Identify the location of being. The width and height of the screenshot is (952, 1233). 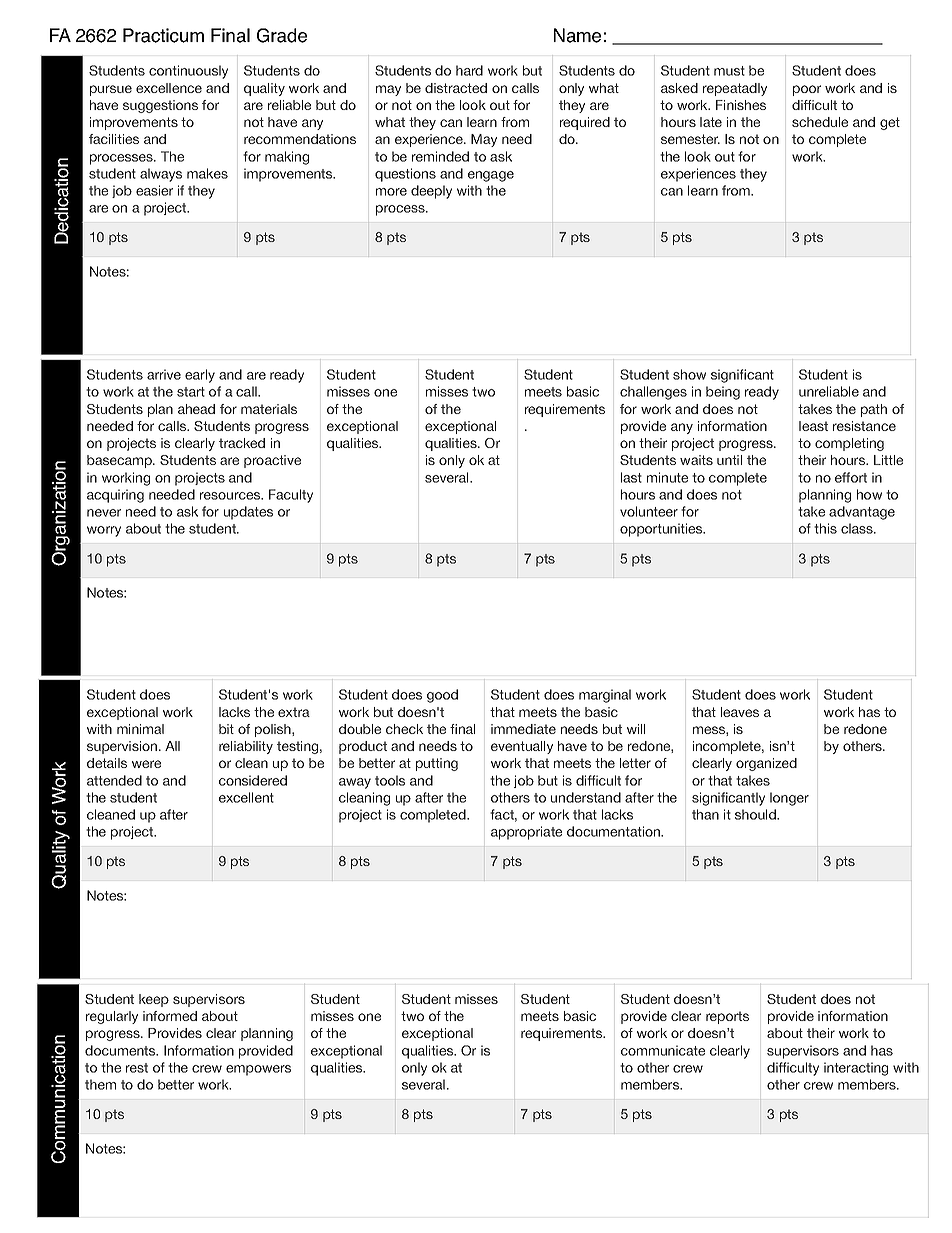
(723, 393).
